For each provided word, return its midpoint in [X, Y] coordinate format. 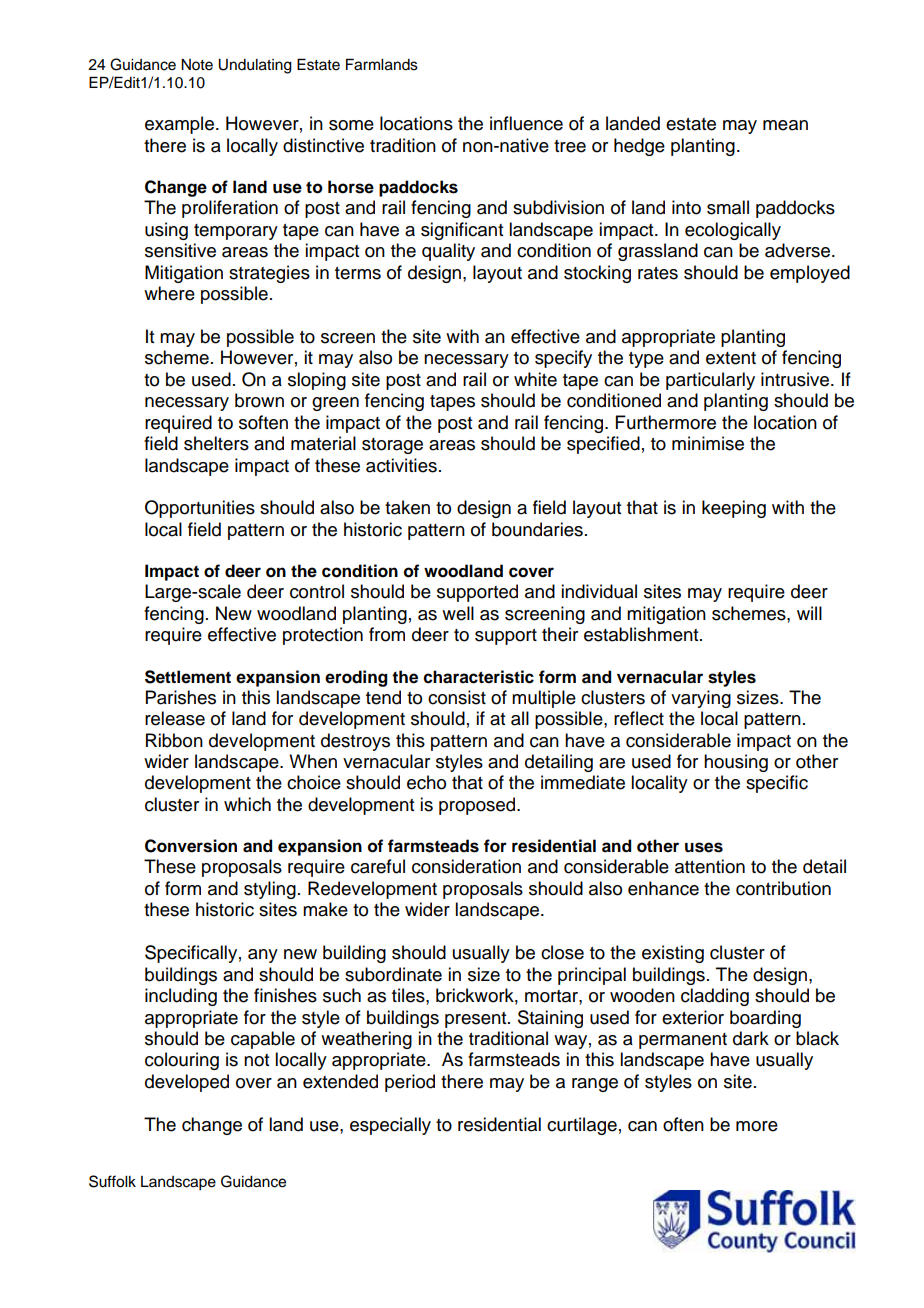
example [179, 125]
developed [187, 1083]
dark [751, 1038]
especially [390, 1126]
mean [785, 125]
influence [526, 123]
